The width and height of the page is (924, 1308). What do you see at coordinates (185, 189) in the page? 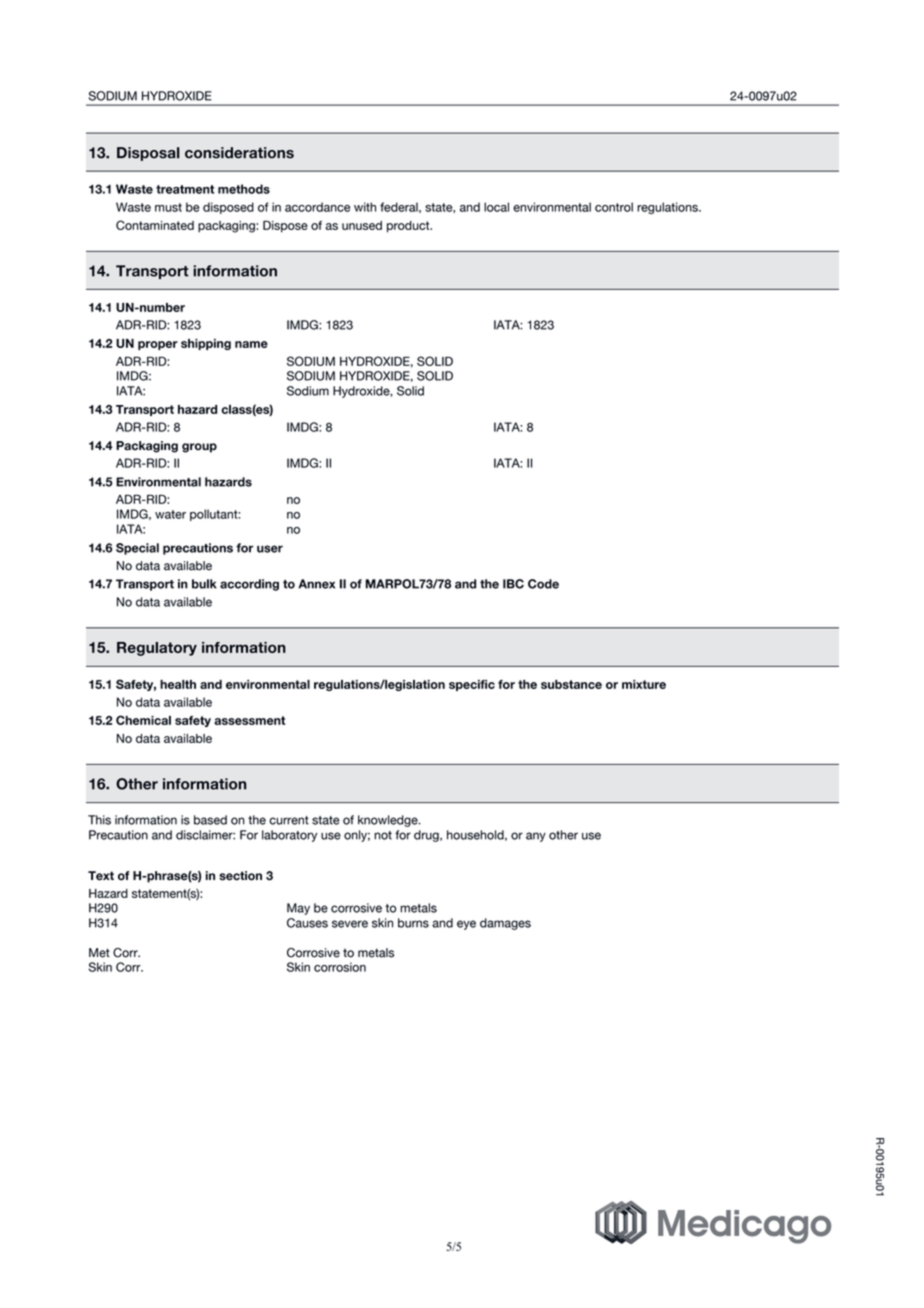
I see `treatment` at bounding box center [185, 189].
